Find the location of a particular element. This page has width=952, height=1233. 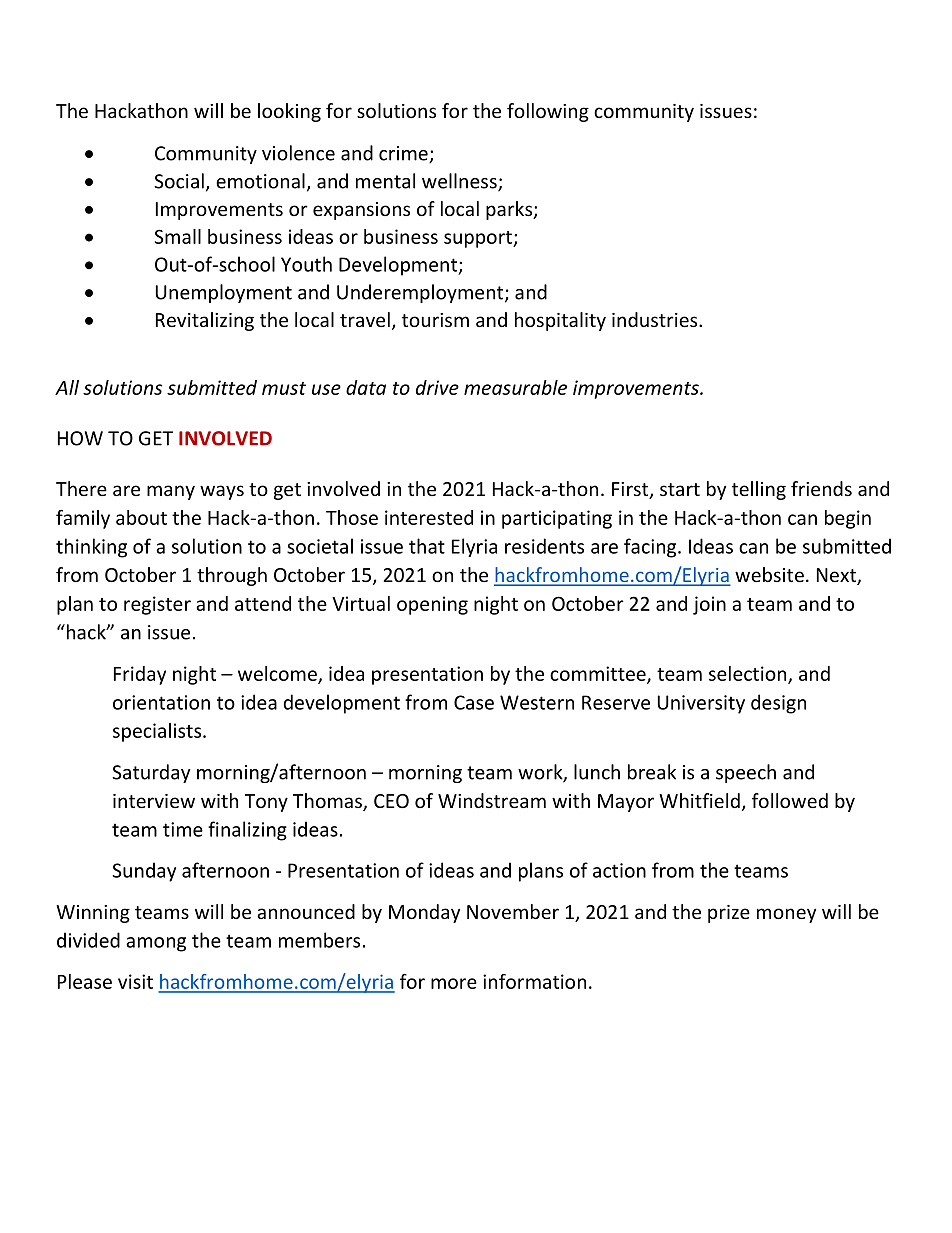

following is located at coordinates (548, 112).
